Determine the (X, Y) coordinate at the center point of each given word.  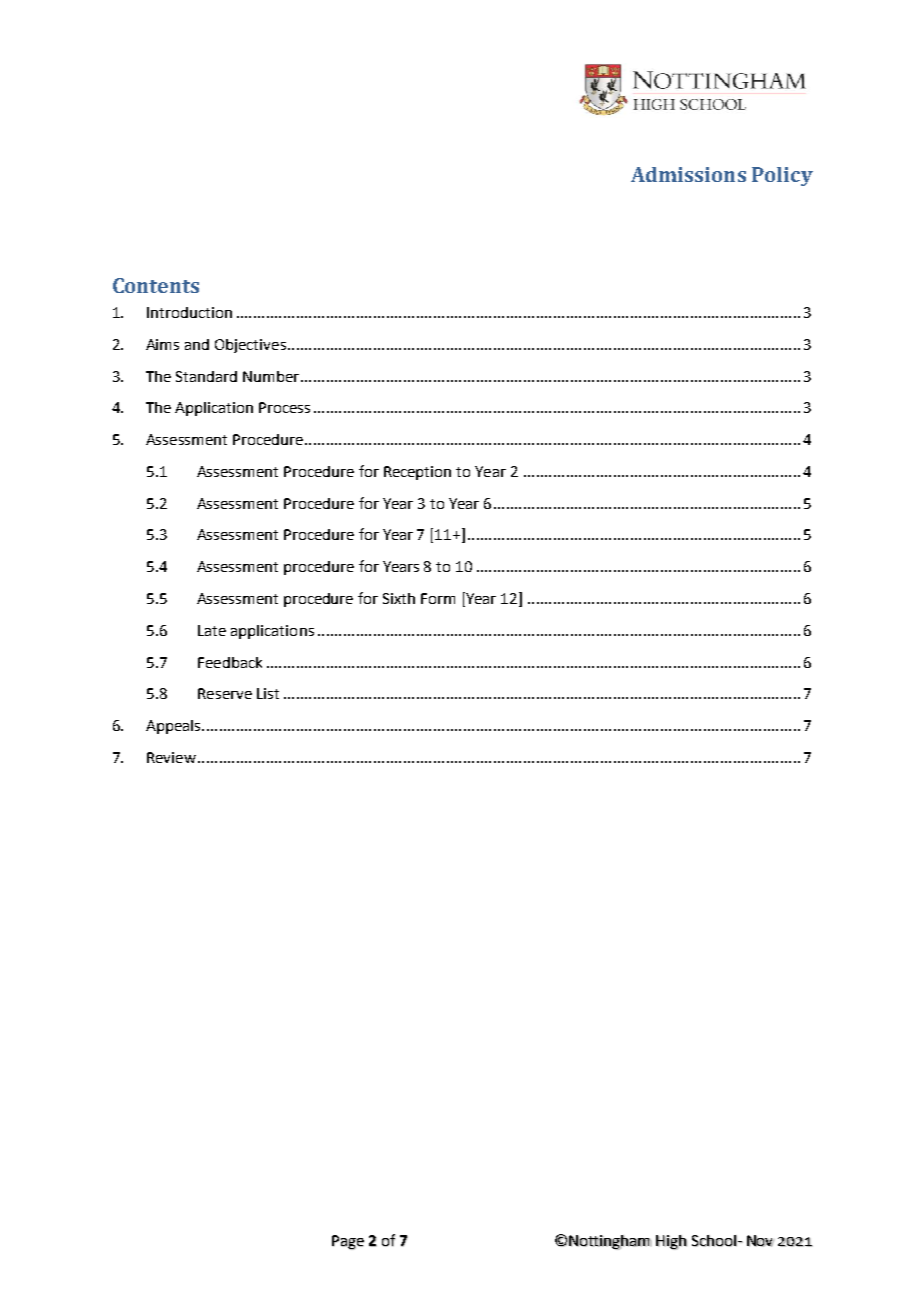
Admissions (688, 174)
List (268, 693)
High (671, 1242)
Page (348, 1242)
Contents (156, 285)
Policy (782, 176)
